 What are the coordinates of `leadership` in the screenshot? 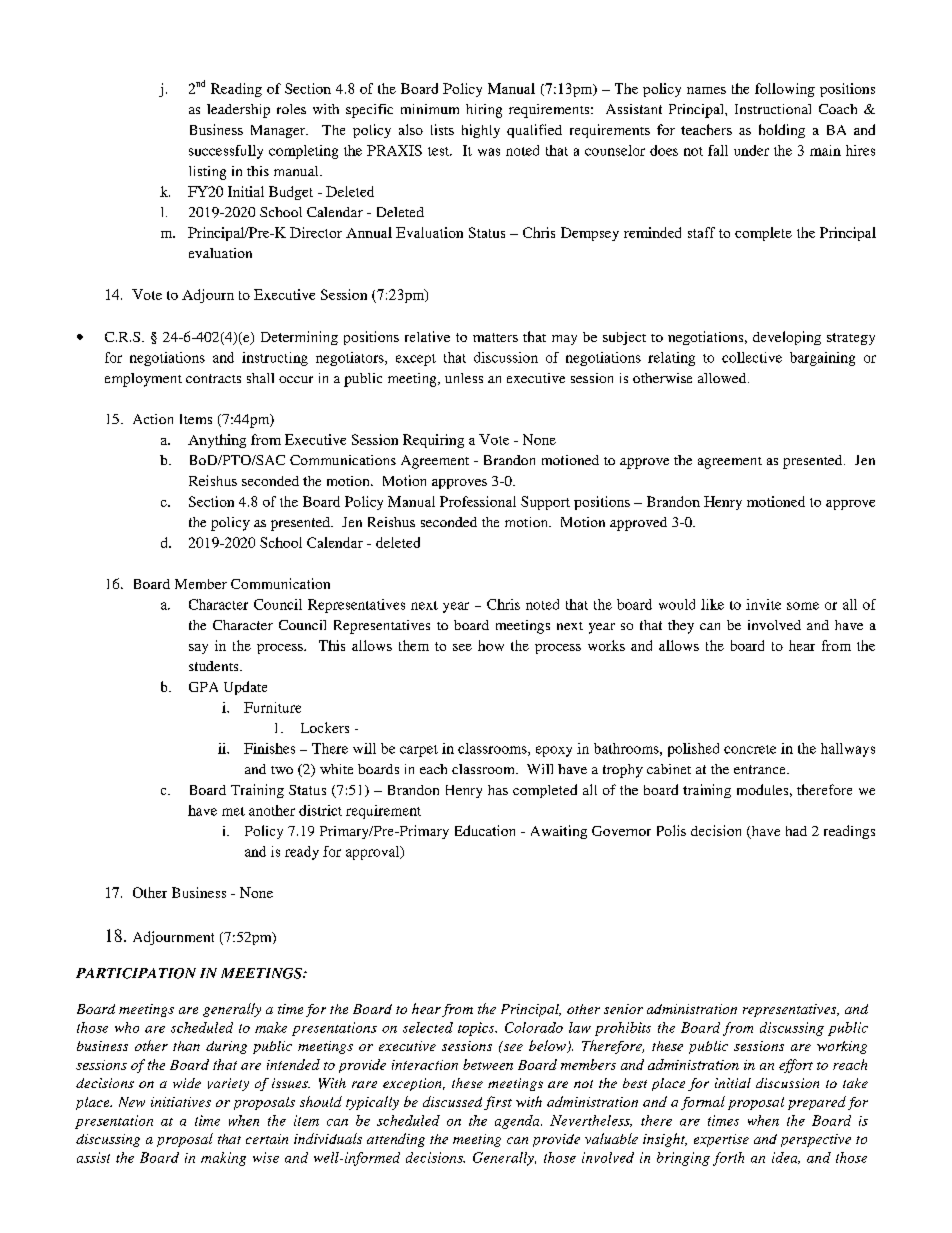 It's located at (238, 111).
